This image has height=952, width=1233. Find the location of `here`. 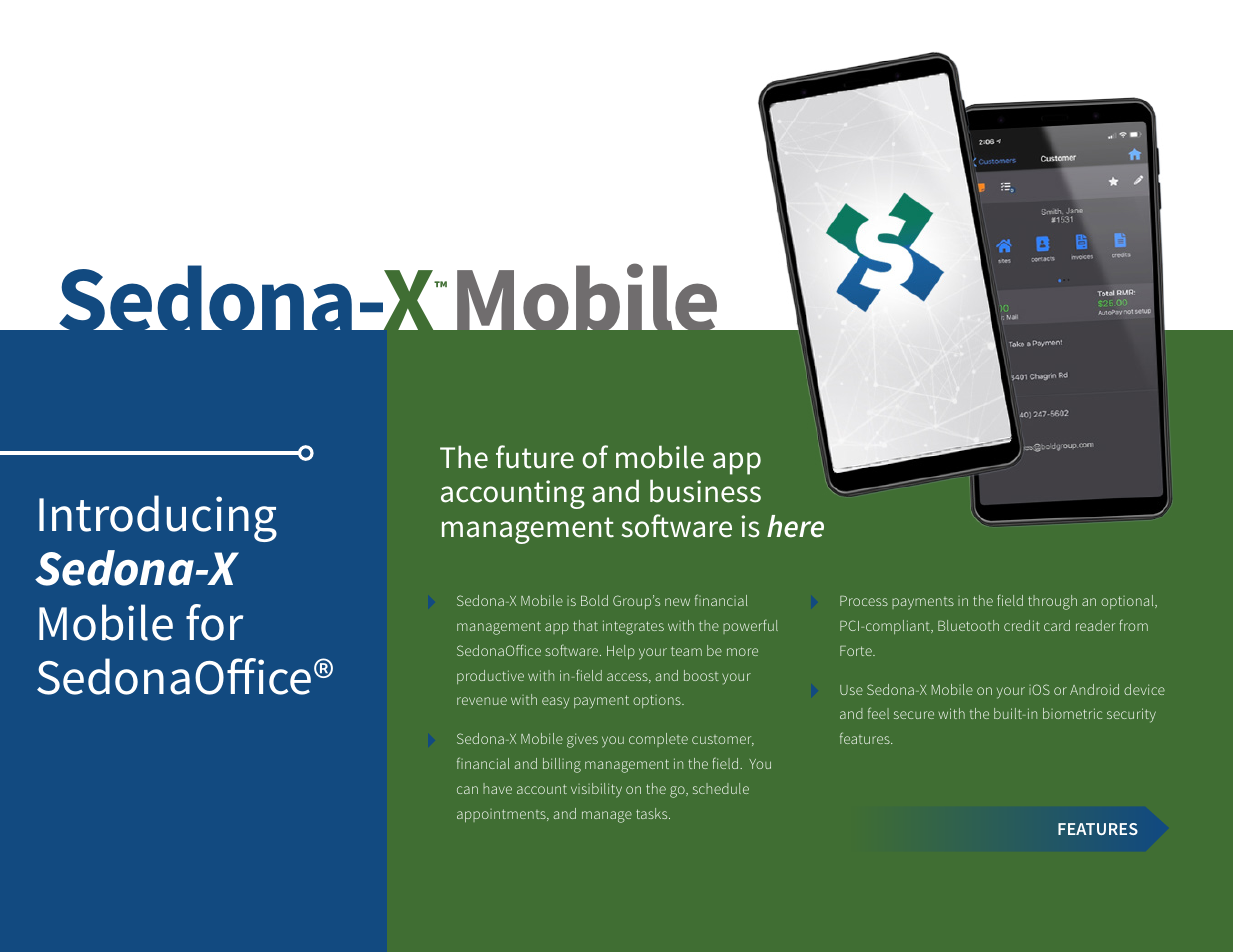

here is located at coordinates (795, 526).
